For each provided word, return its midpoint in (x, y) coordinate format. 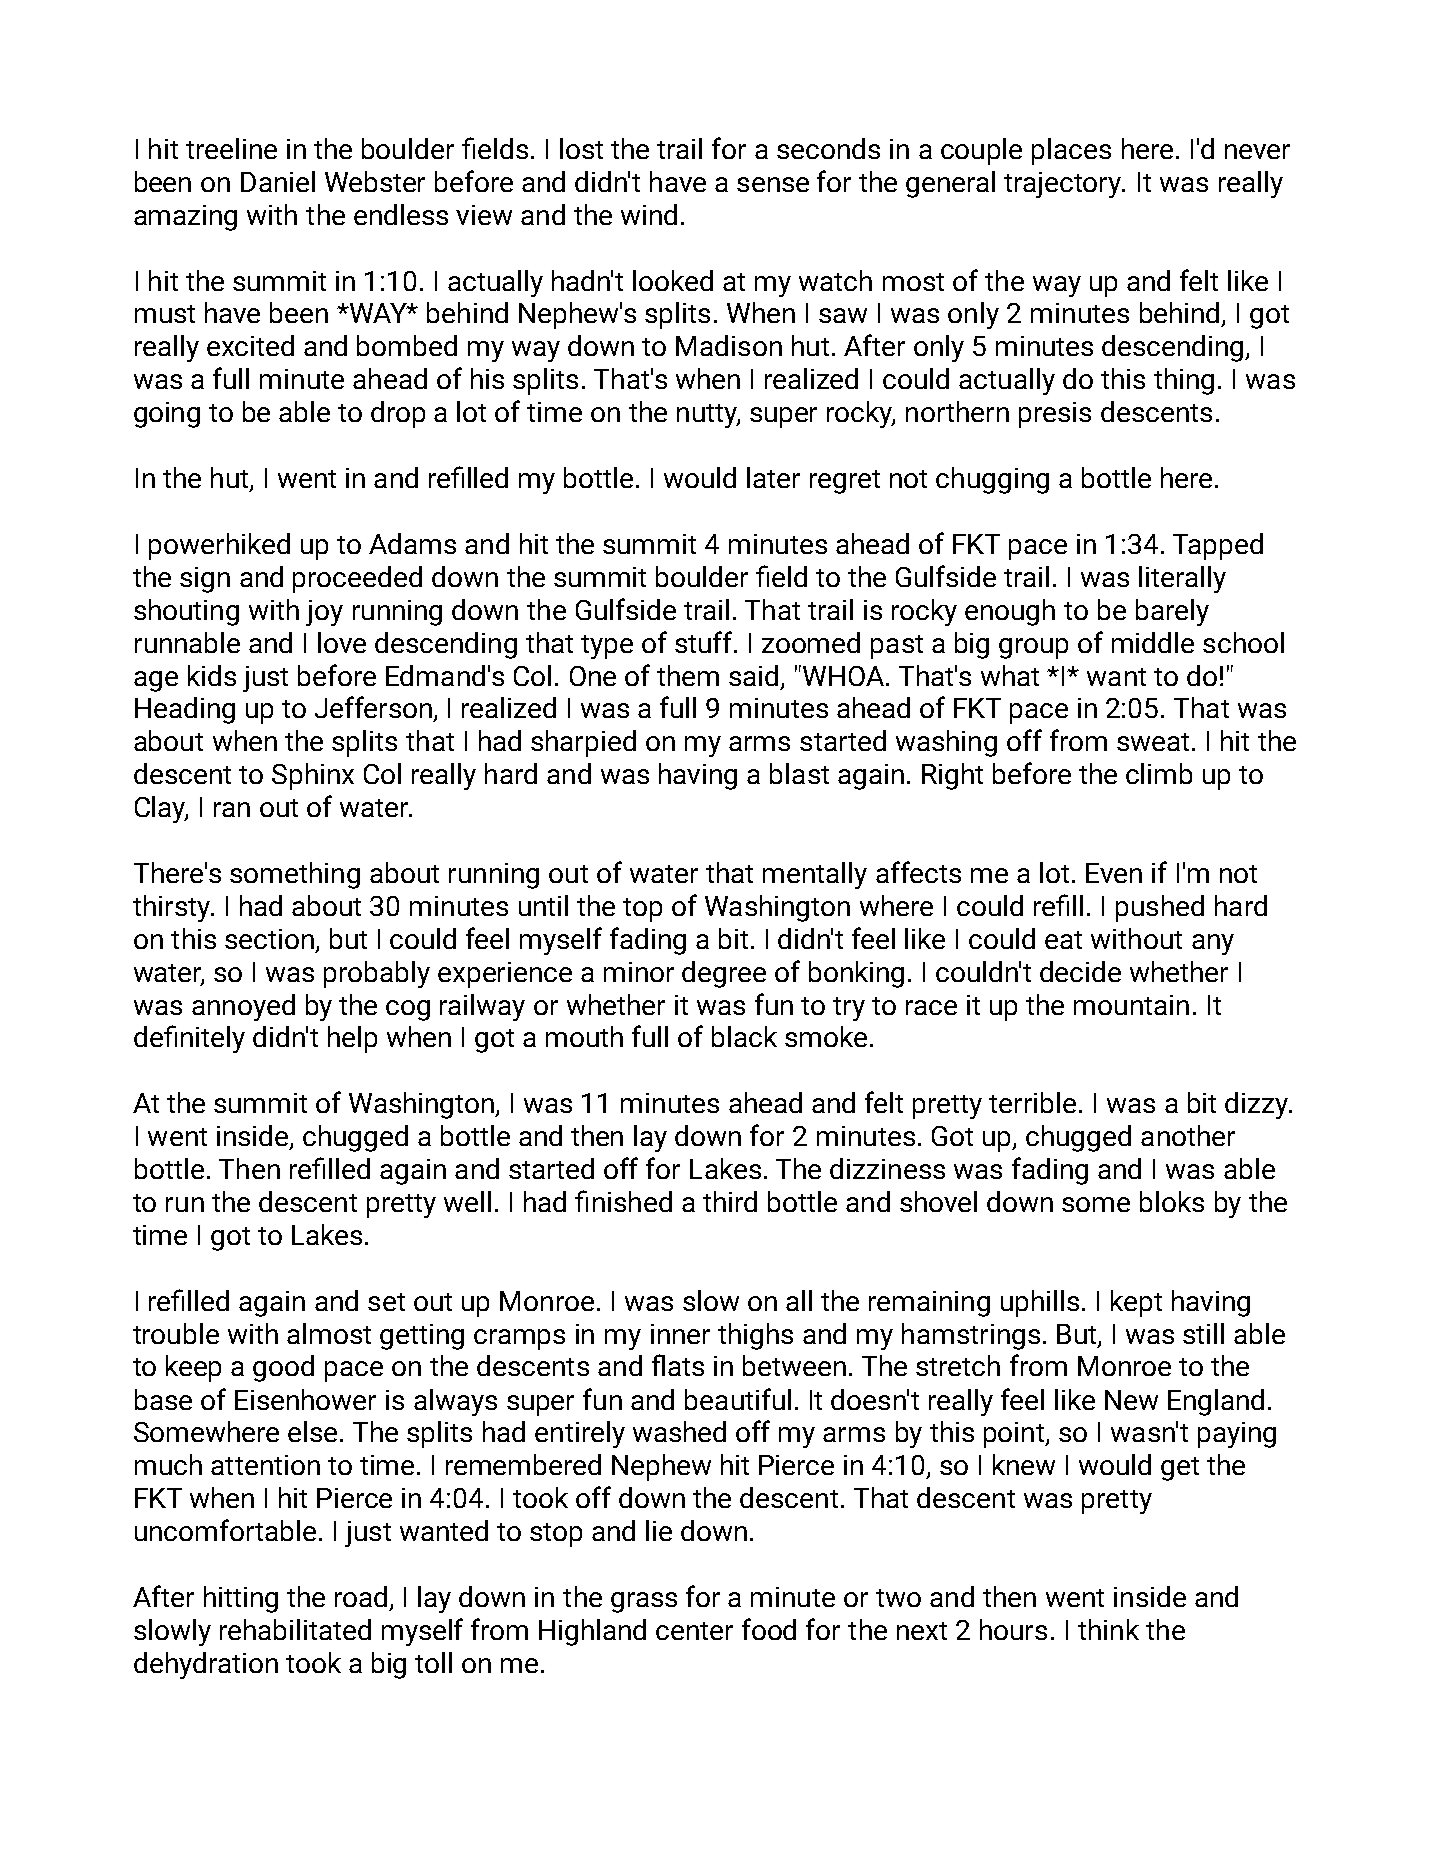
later (773, 477)
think (1108, 1629)
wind (649, 214)
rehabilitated (295, 1629)
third (730, 1201)
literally (1182, 579)
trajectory (1064, 185)
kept (1136, 1303)
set (386, 1302)
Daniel (278, 181)
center (694, 1631)
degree (724, 974)
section (269, 939)
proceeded (357, 579)
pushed (1160, 908)
